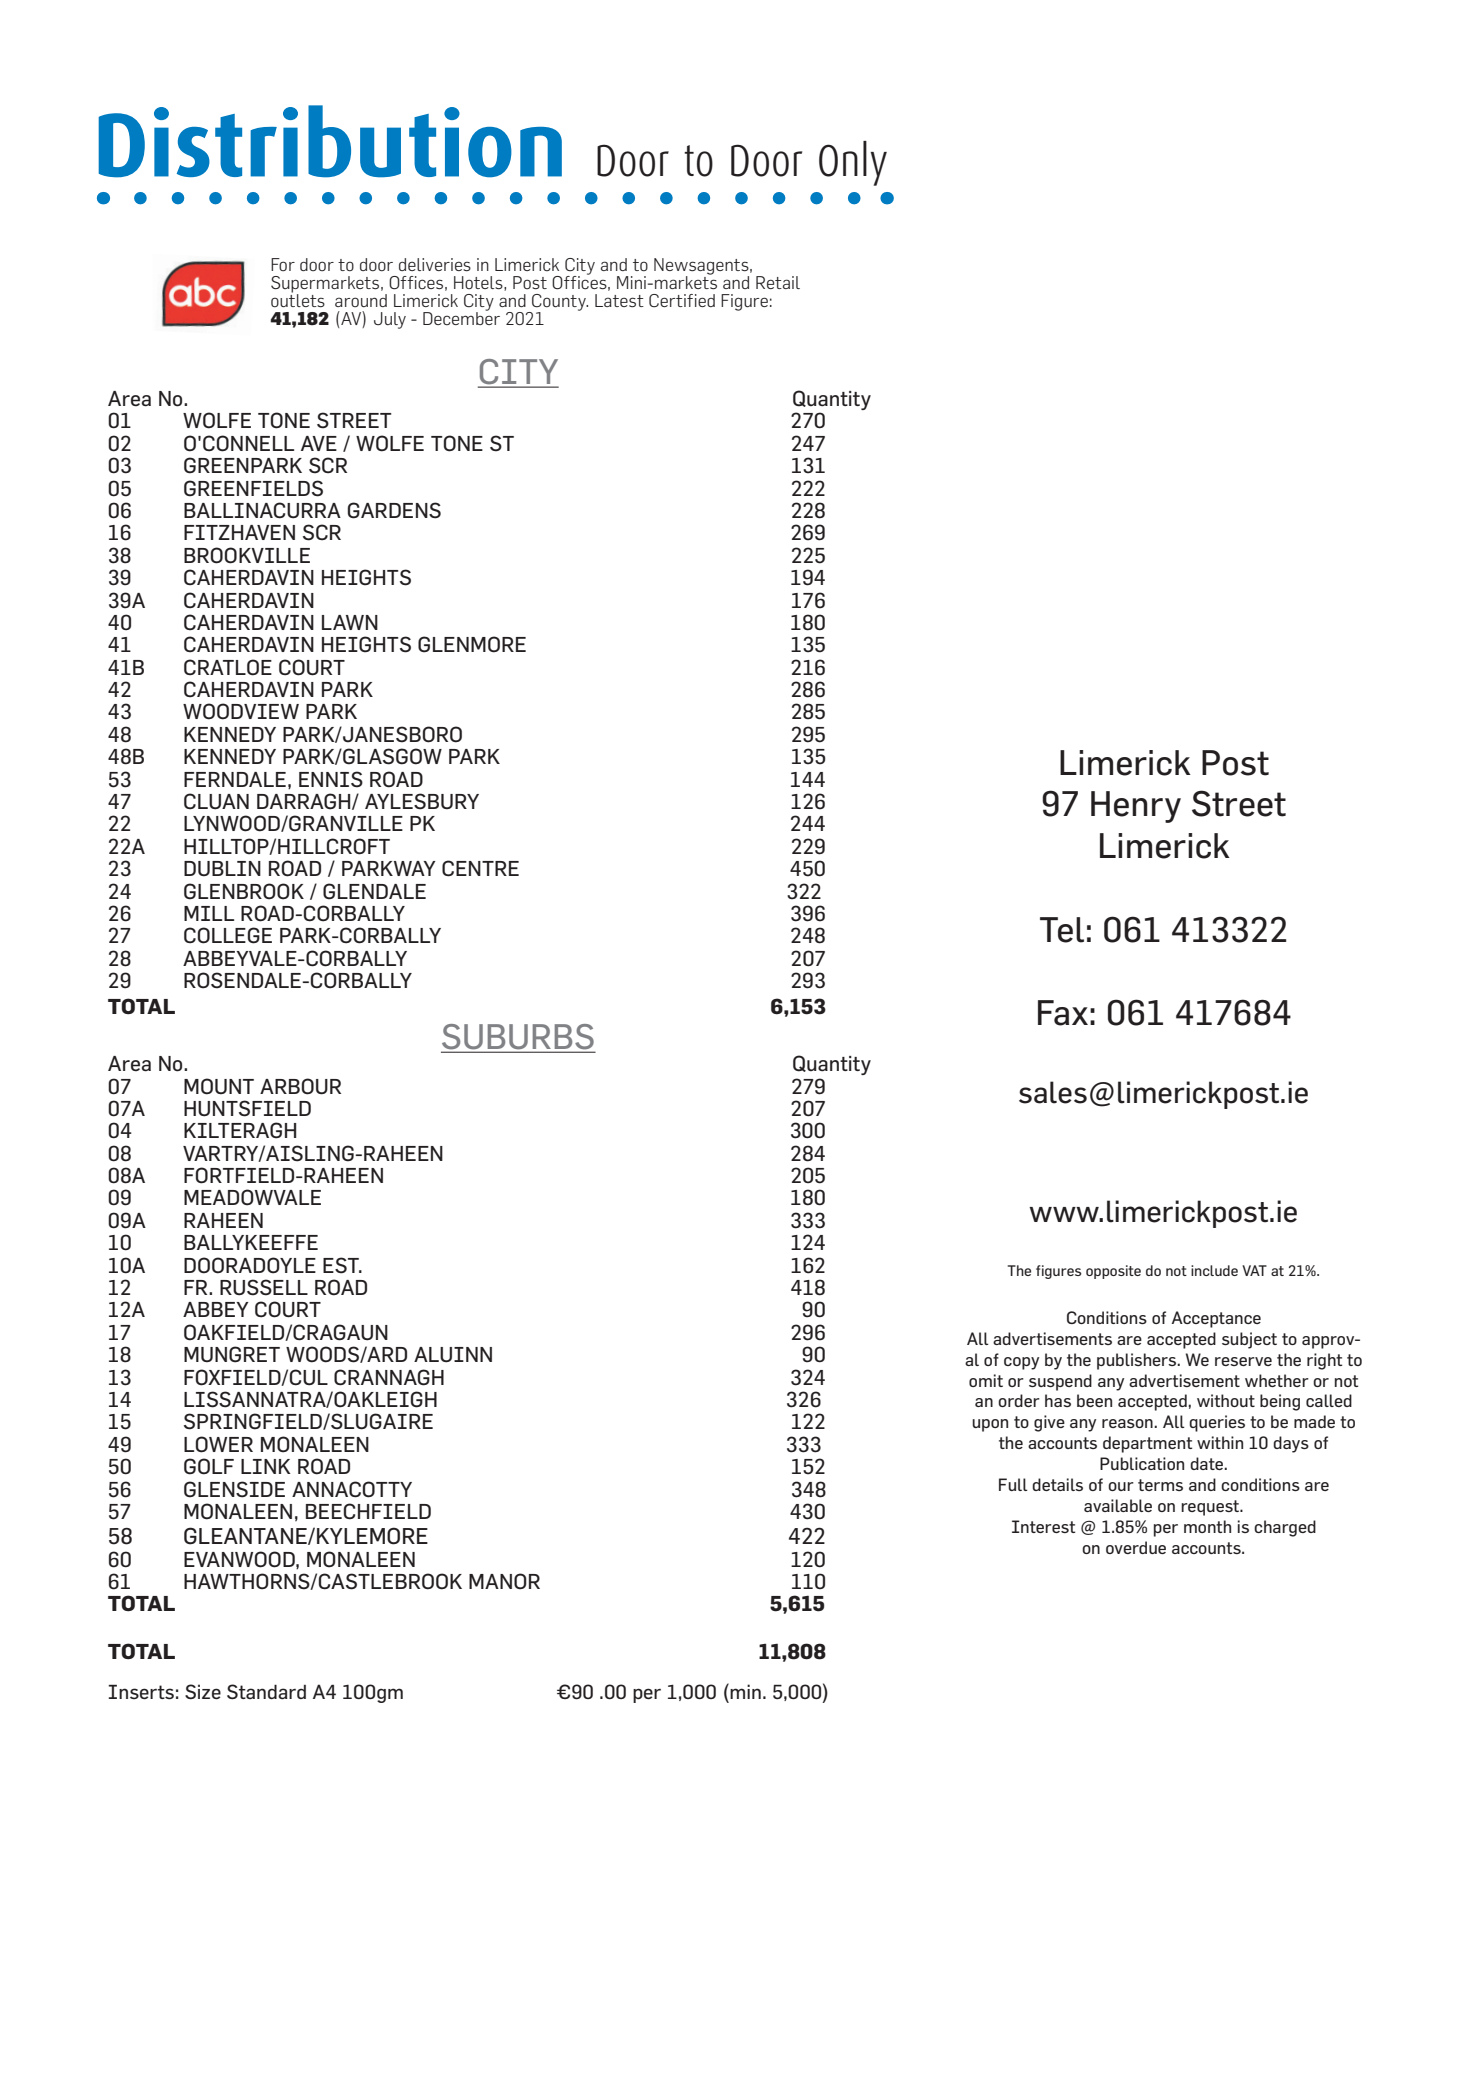 The width and height of the screenshot is (1481, 2094). I want to click on Acceptance, so click(1216, 1319).
